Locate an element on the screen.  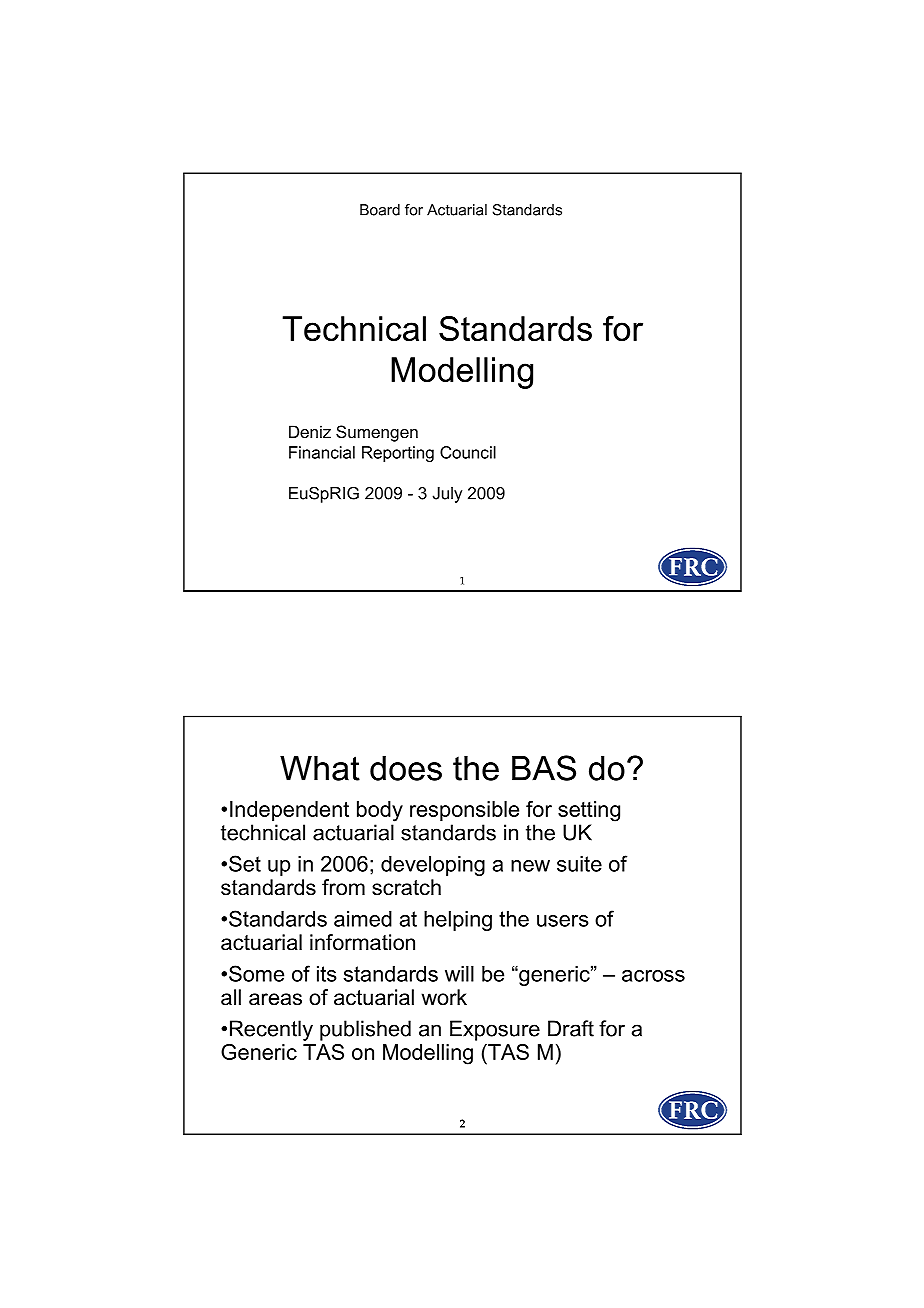
work is located at coordinates (444, 997).
